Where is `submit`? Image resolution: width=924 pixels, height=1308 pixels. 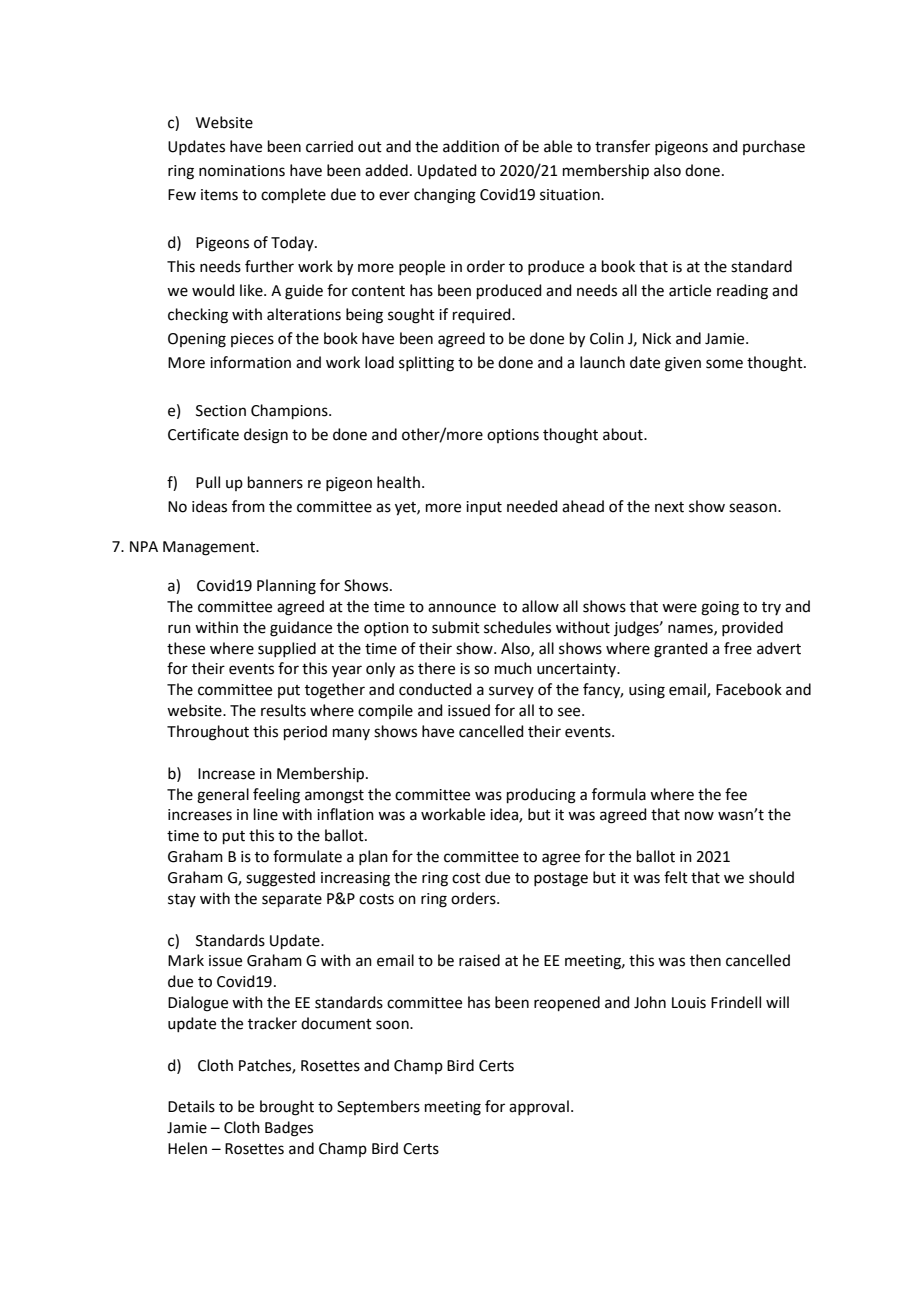
submit is located at coordinates (456, 627).
